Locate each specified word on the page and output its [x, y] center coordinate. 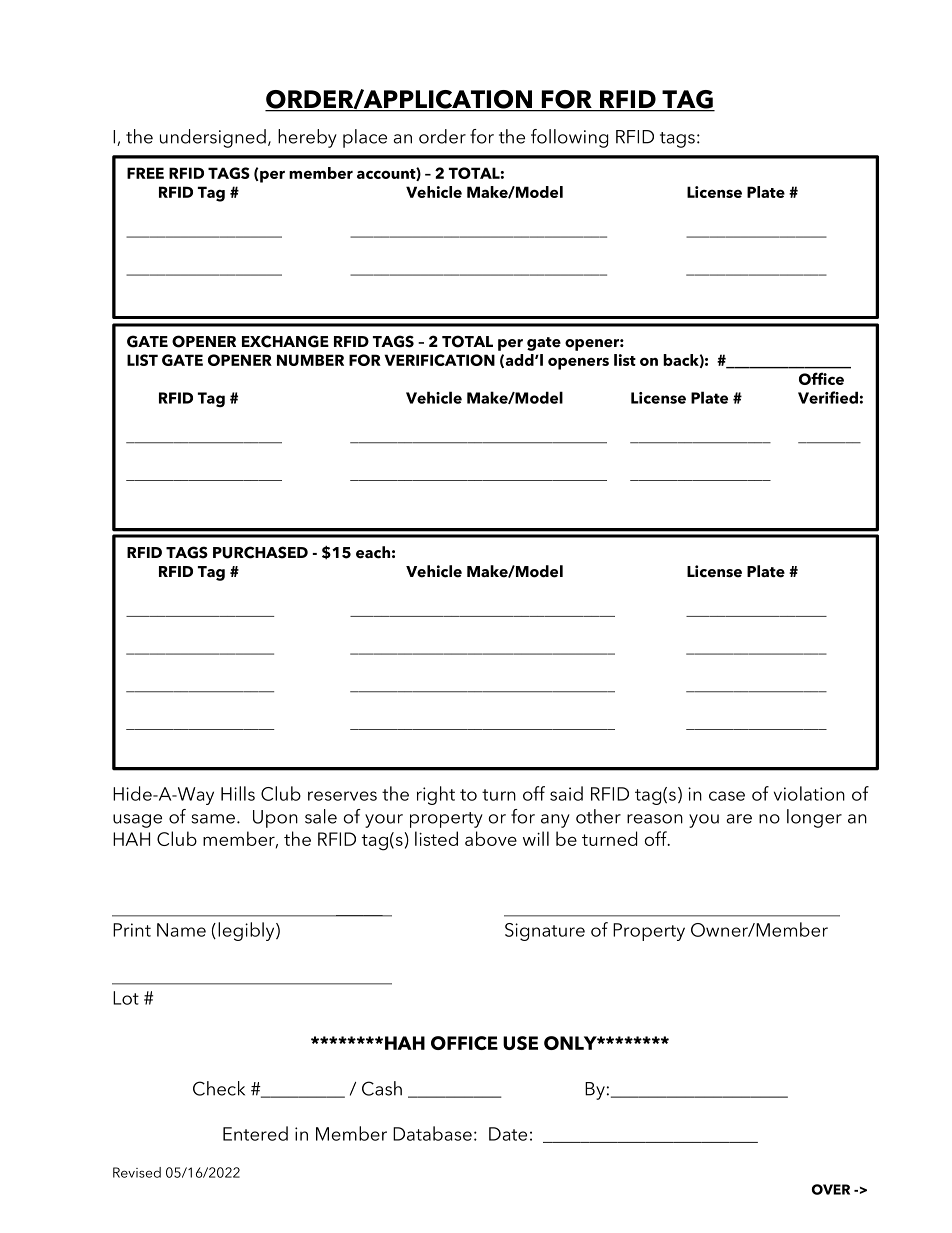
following [569, 138]
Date [508, 1134]
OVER [831, 1189]
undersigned [213, 138]
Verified [828, 397]
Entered [255, 1133]
